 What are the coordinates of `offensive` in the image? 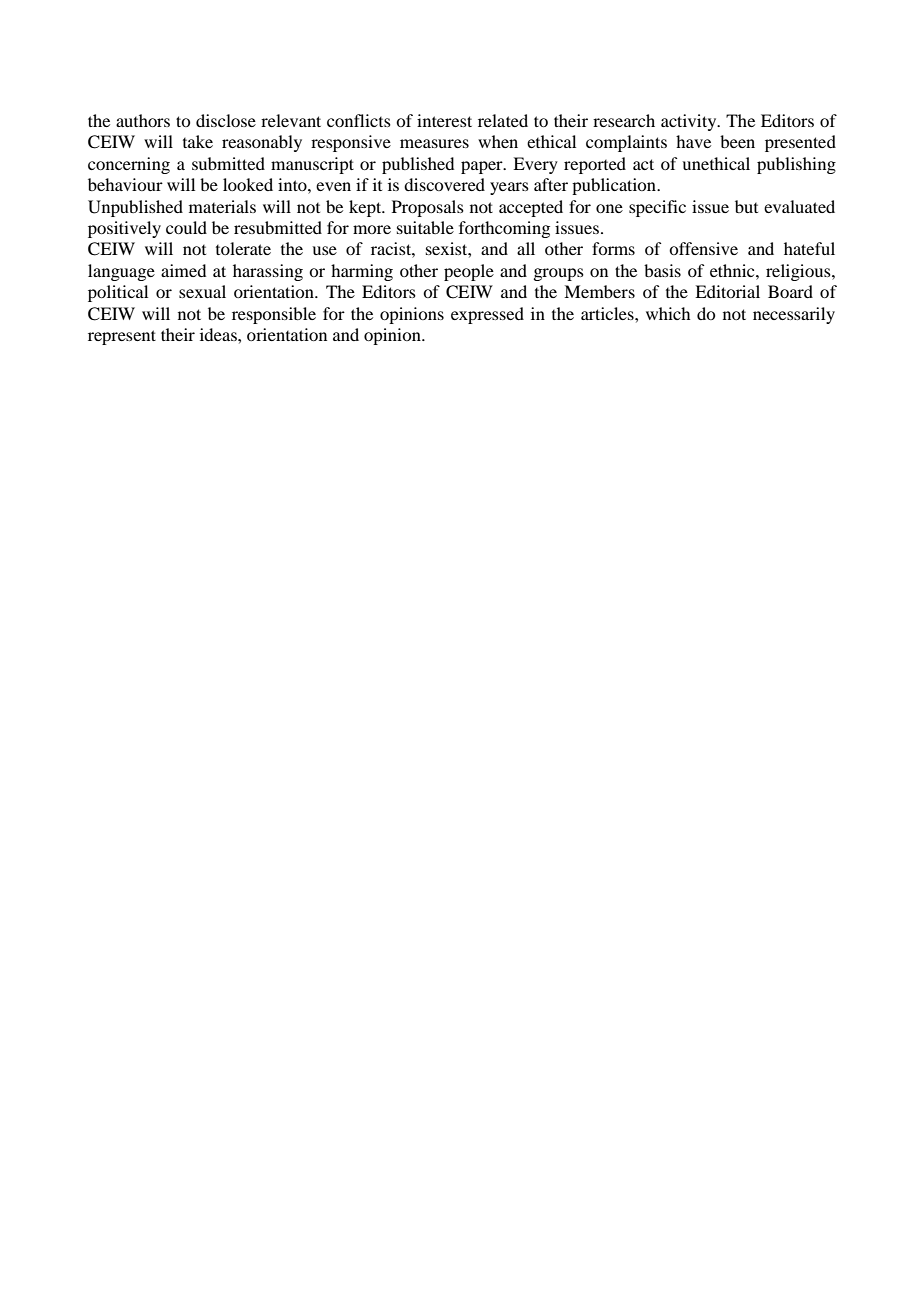 It's located at (703, 248).
